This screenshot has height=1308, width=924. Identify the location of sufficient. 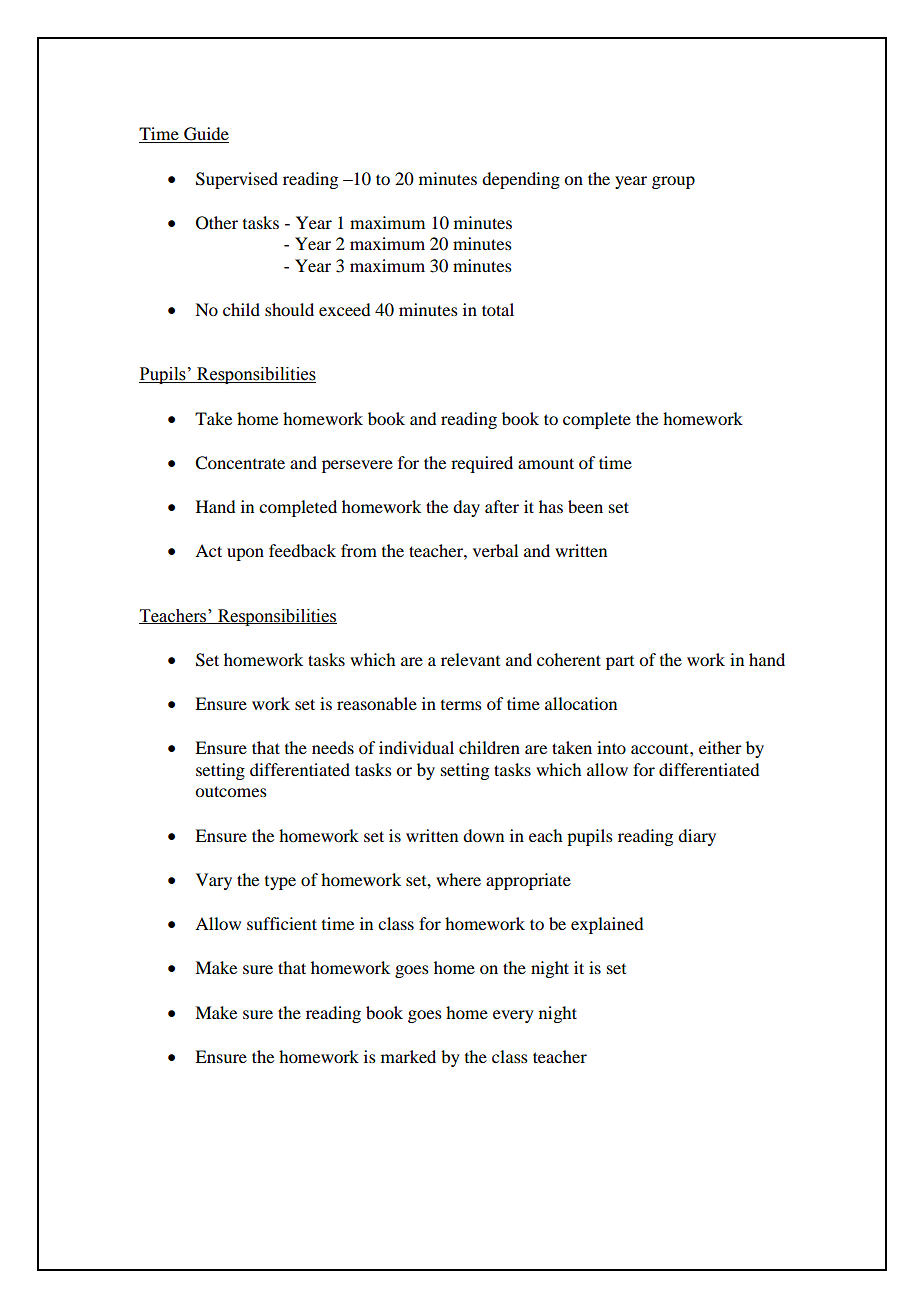
(282, 923).
